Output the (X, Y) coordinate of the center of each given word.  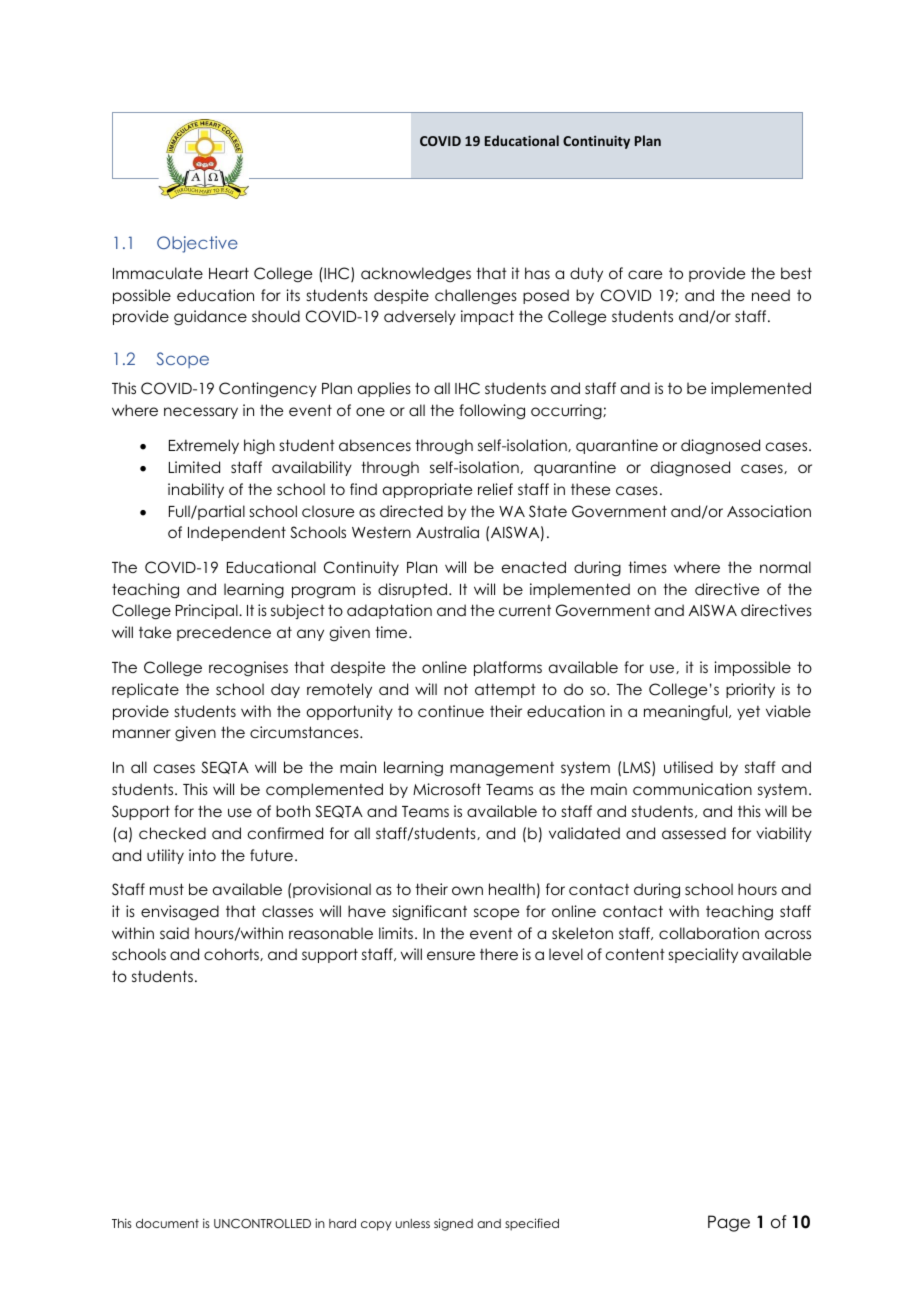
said (174, 933)
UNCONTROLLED (262, 1224)
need (771, 295)
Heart (229, 273)
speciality (703, 955)
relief (495, 489)
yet (748, 713)
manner (142, 733)
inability (196, 490)
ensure (451, 955)
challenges (476, 297)
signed (453, 1224)
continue (451, 711)
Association (769, 511)
